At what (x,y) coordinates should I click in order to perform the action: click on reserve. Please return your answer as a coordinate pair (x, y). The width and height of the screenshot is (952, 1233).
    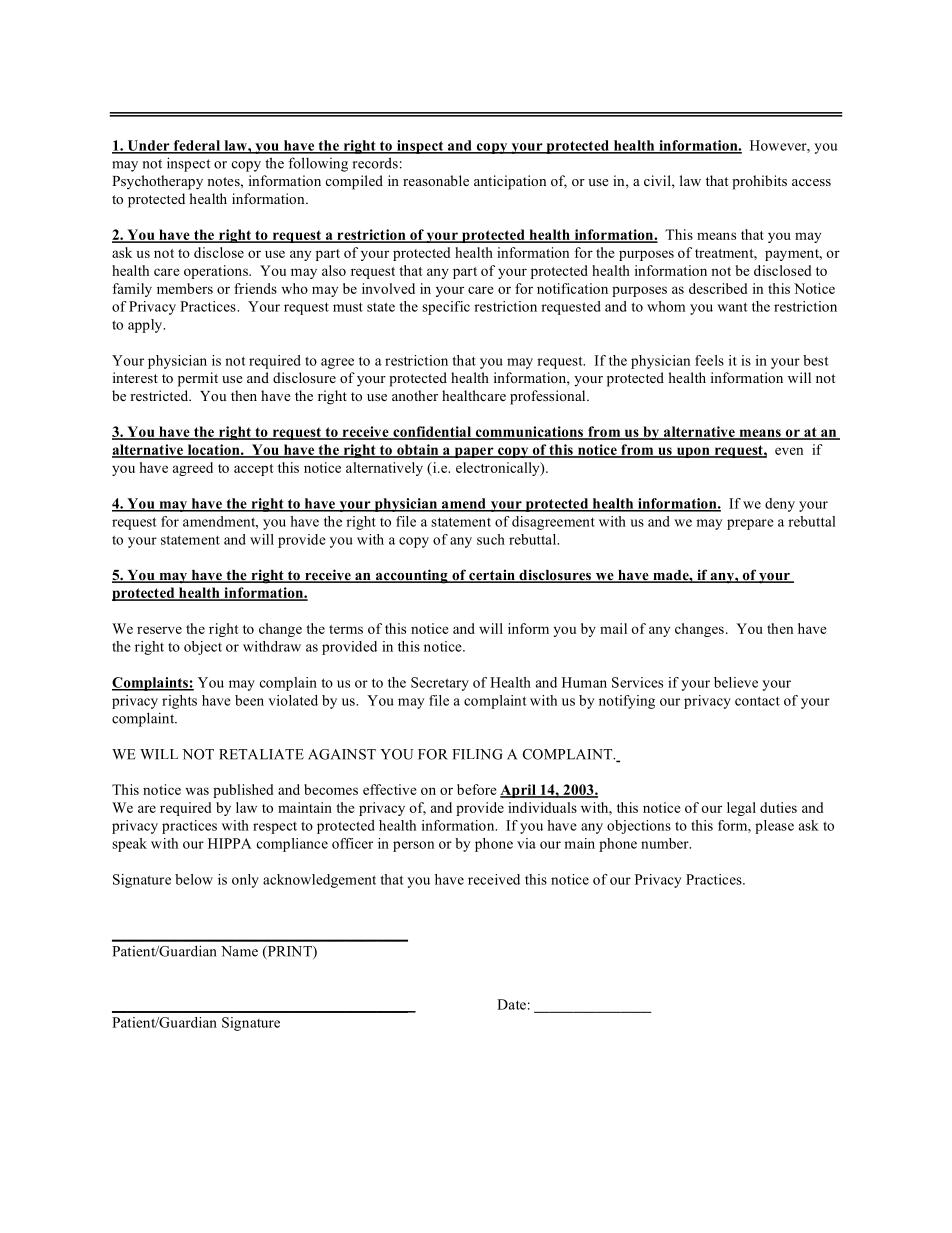
    Looking at the image, I should click on (159, 630).
